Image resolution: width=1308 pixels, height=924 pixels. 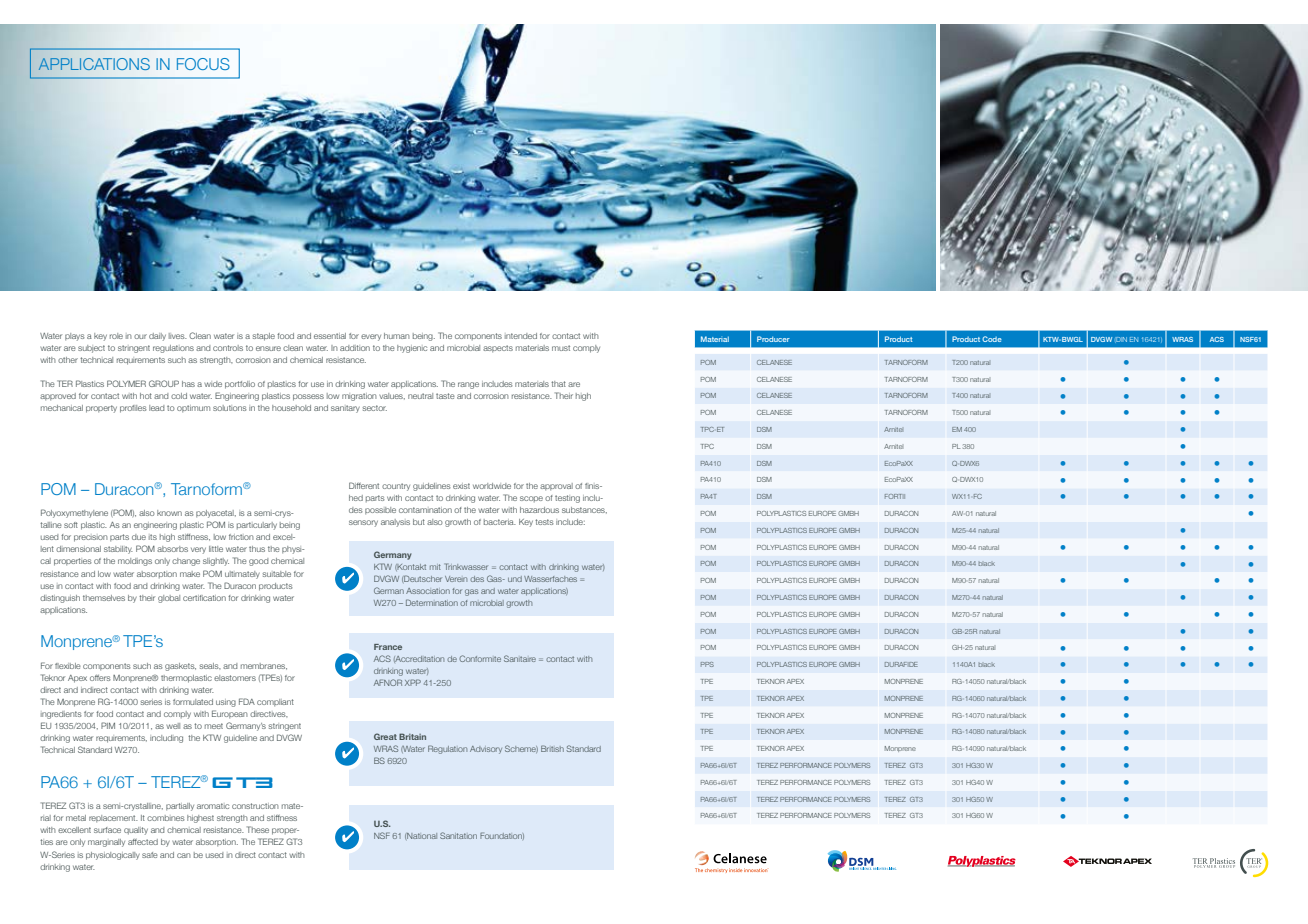 I want to click on FOCUS, so click(x=203, y=64).
